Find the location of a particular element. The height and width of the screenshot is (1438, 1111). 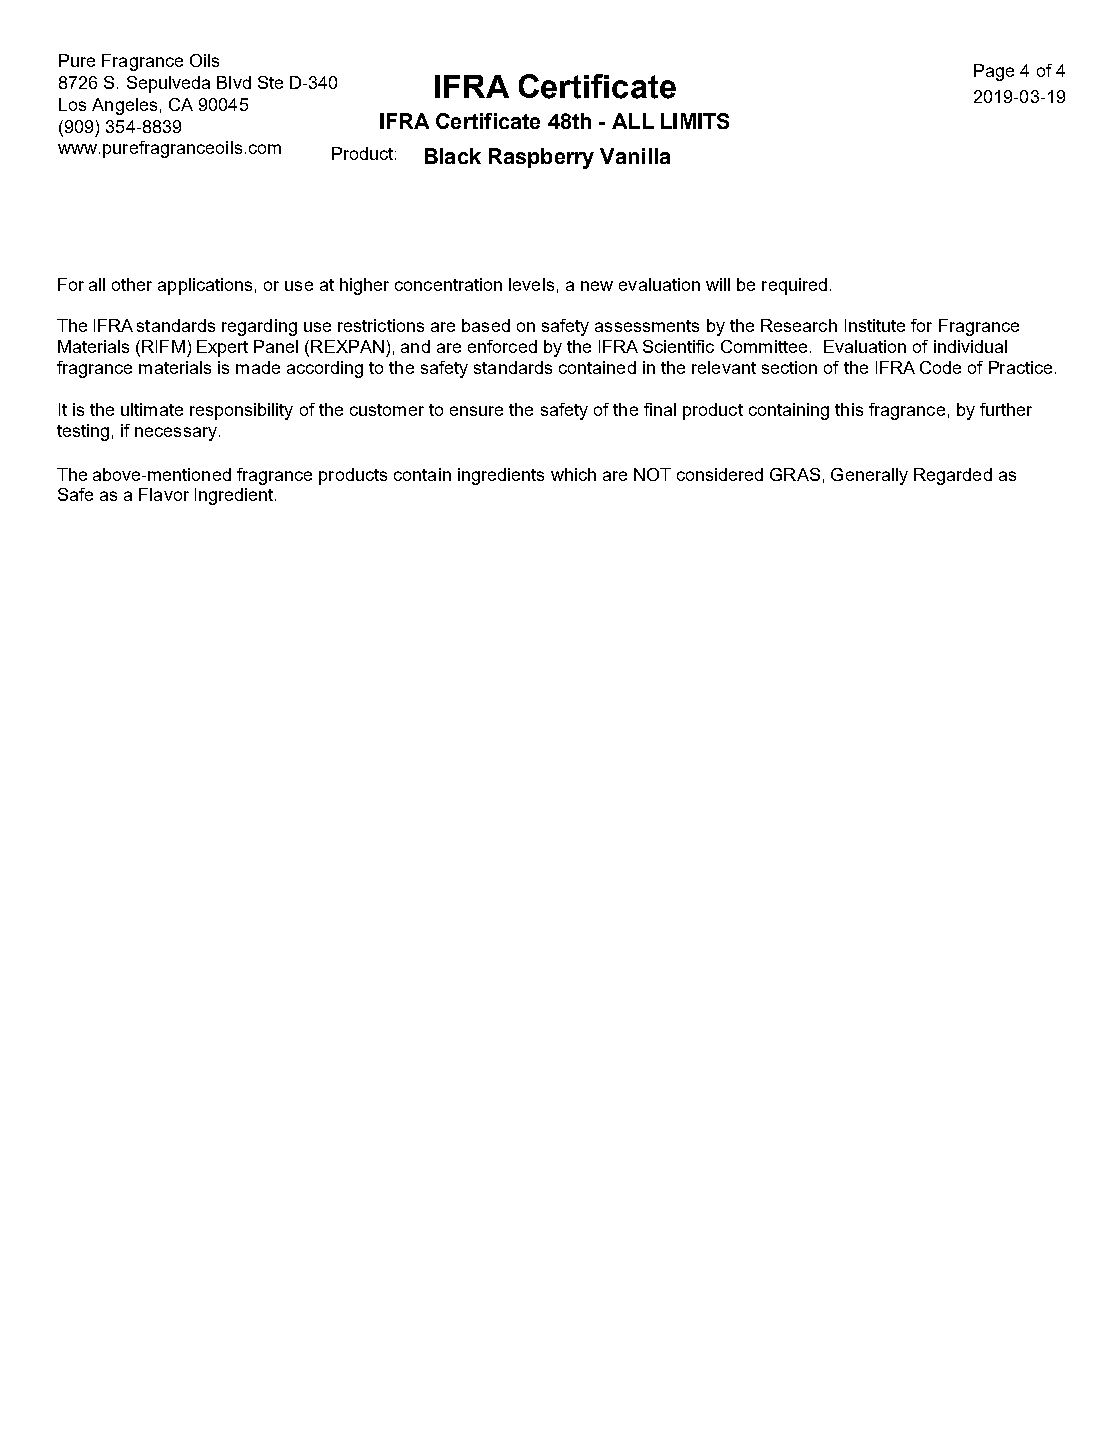

applications is located at coordinates (205, 286).
